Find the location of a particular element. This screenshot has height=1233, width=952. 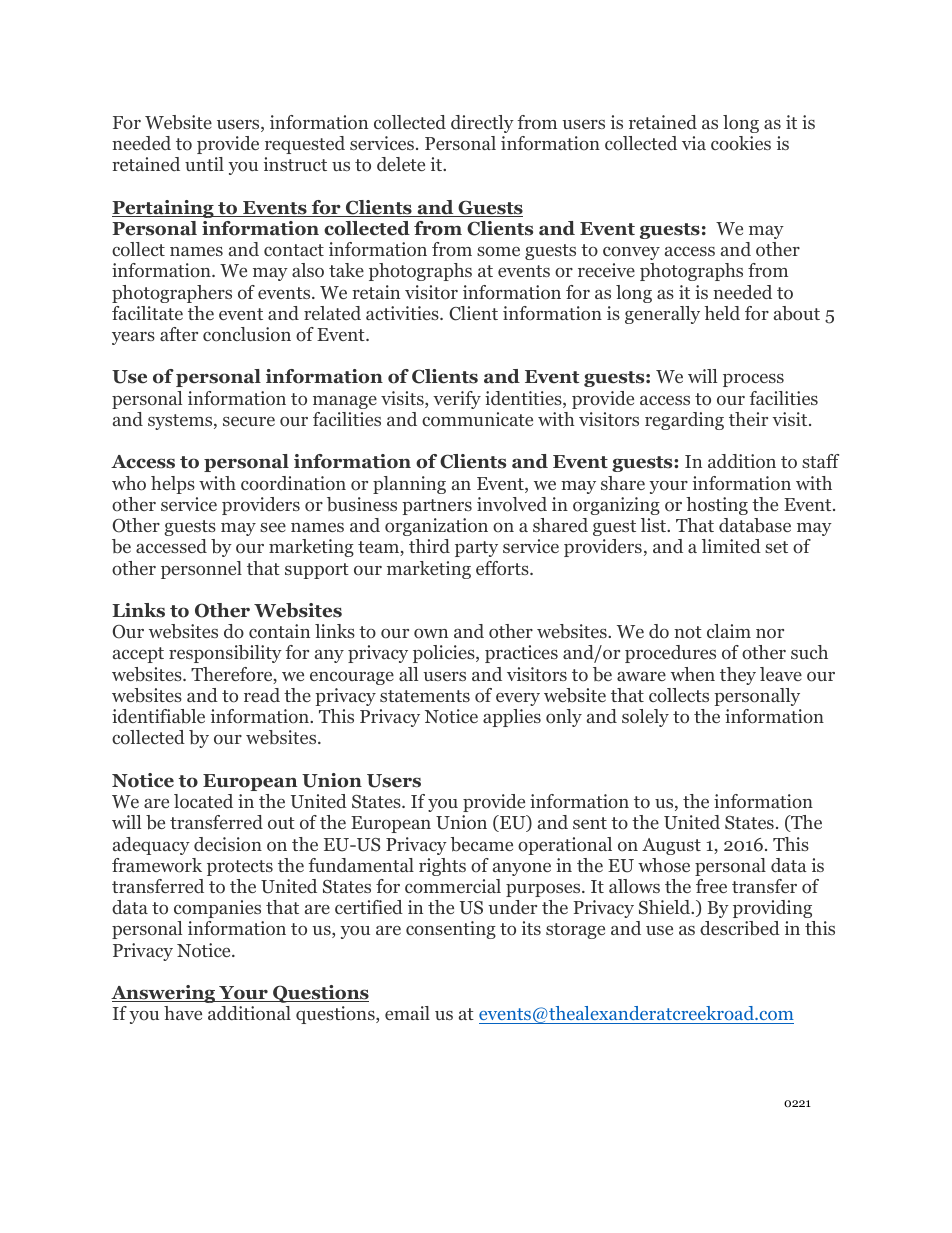

read is located at coordinates (262, 695).
